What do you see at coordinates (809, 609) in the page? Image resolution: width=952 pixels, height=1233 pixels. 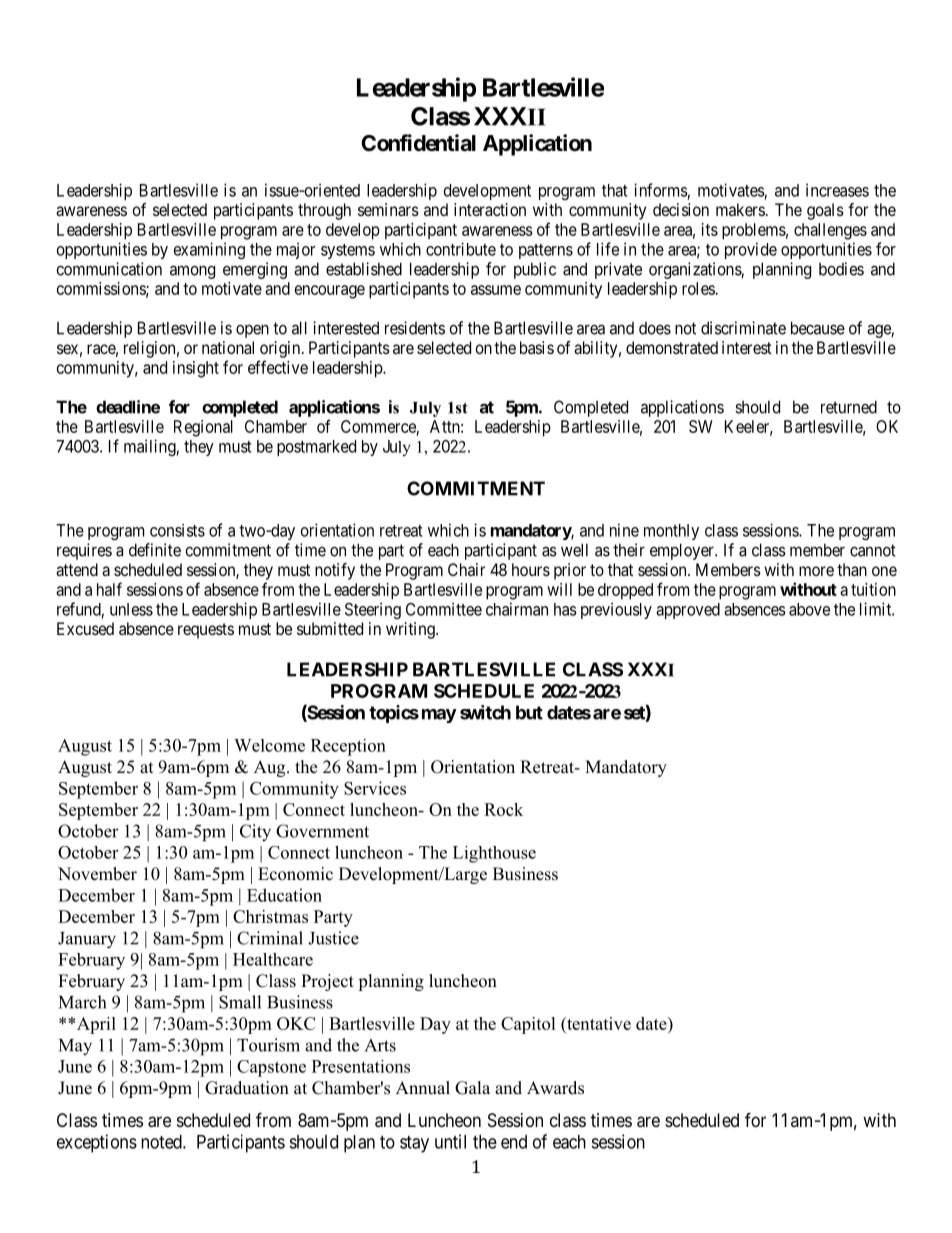 I see `above` at bounding box center [809, 609].
